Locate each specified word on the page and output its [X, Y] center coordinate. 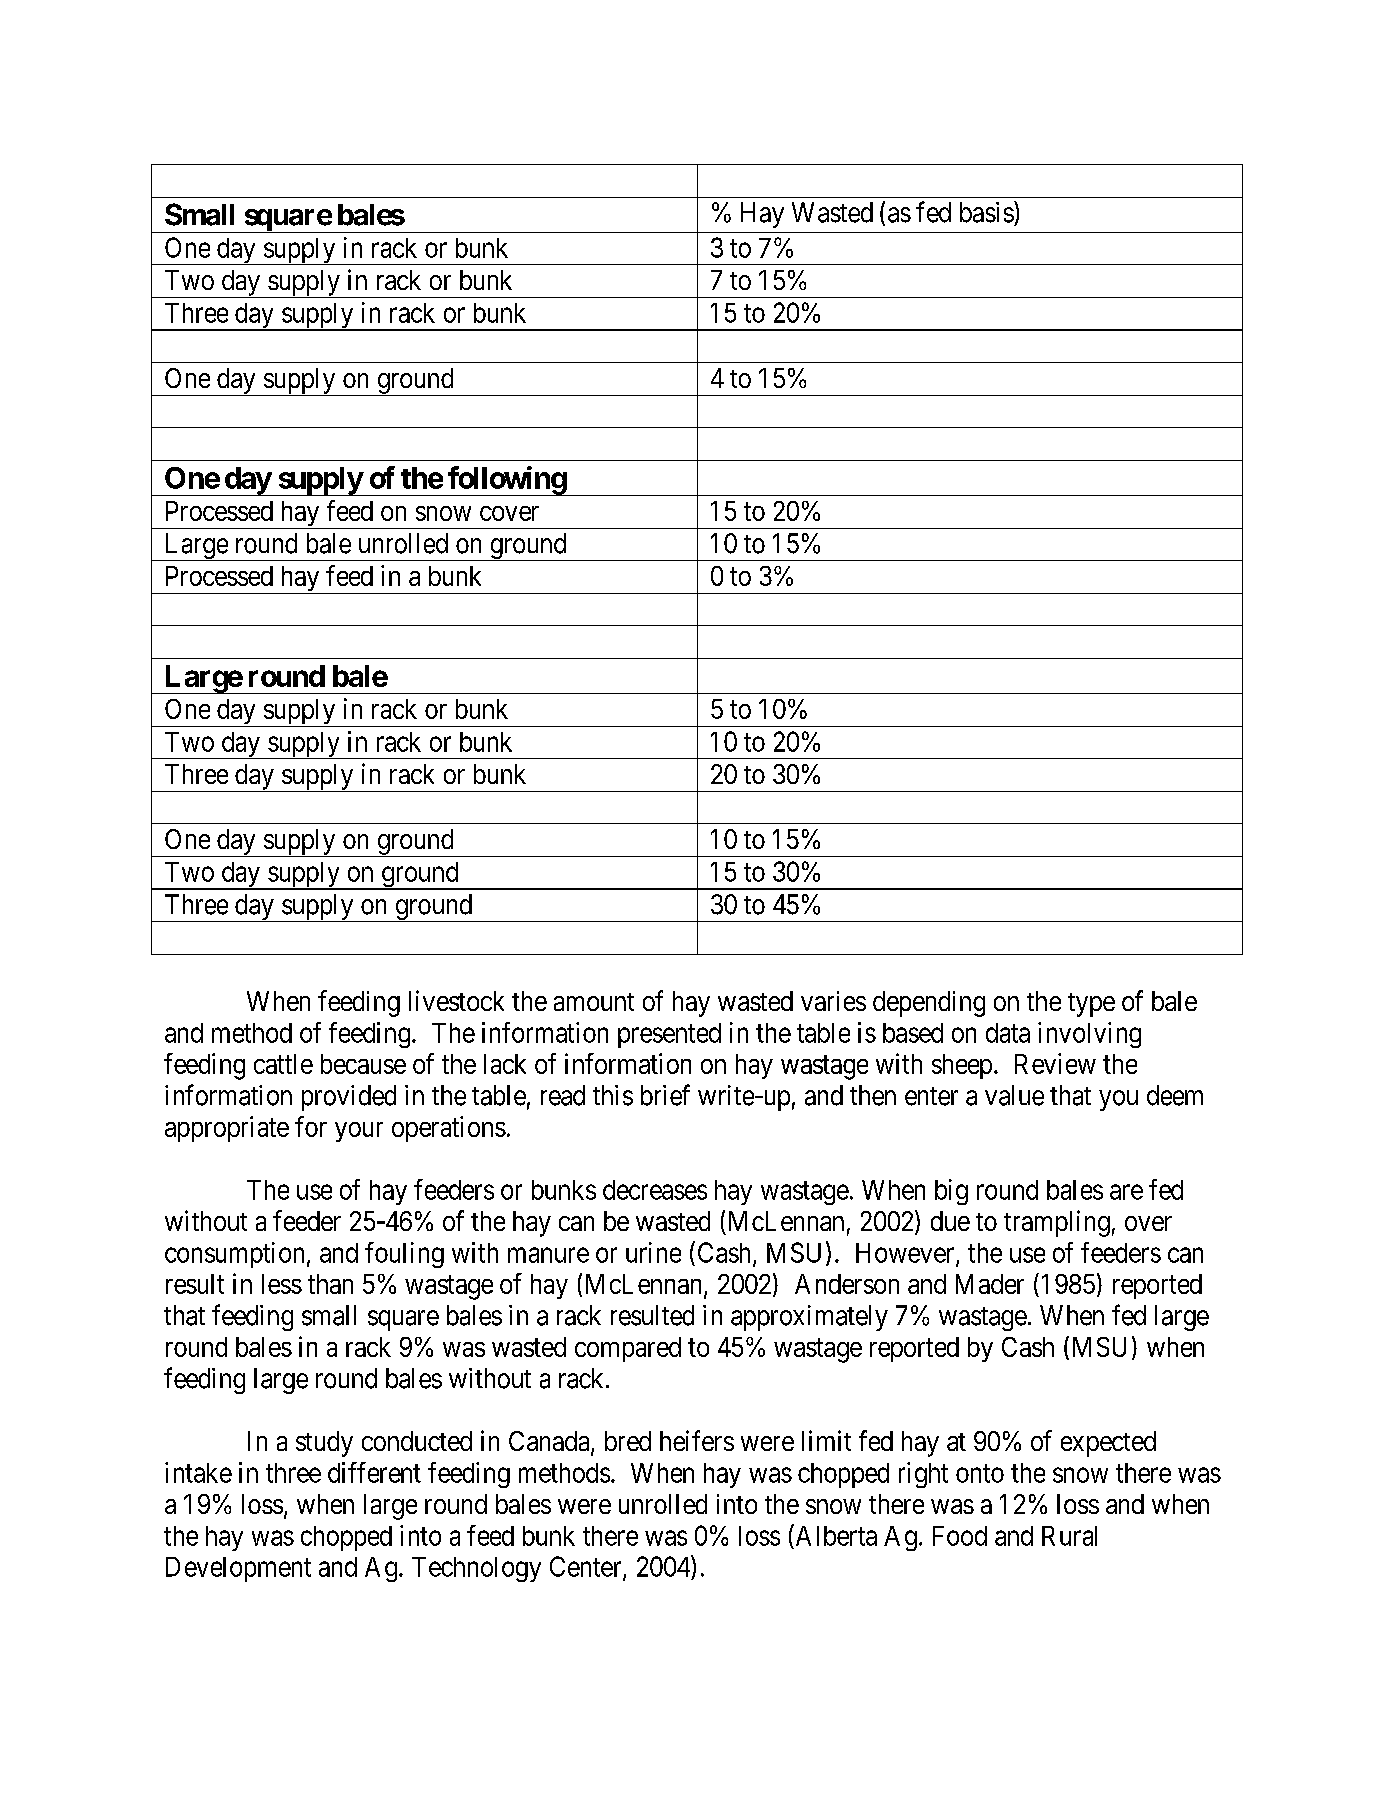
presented [669, 1035]
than [330, 1284]
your [359, 1132]
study [324, 1444]
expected [1108, 1444]
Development [238, 1569]
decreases [655, 1190]
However [906, 1254]
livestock [456, 1000]
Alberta [835, 1535]
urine [653, 1252]
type [1091, 1005]
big [951, 1192]
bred [628, 1441]
